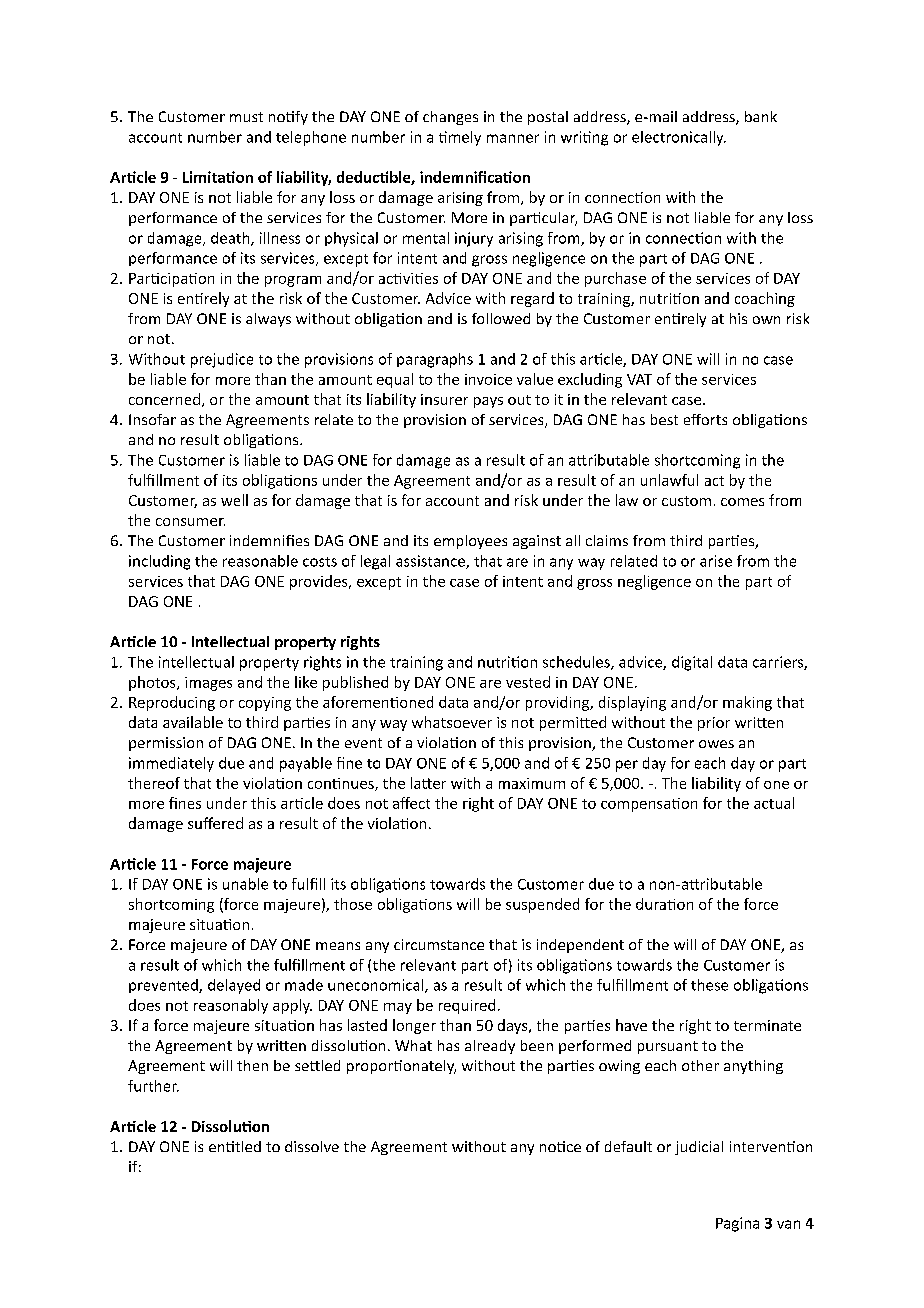 The height and width of the document is (1308, 924). I want to click on well, so click(234, 500).
